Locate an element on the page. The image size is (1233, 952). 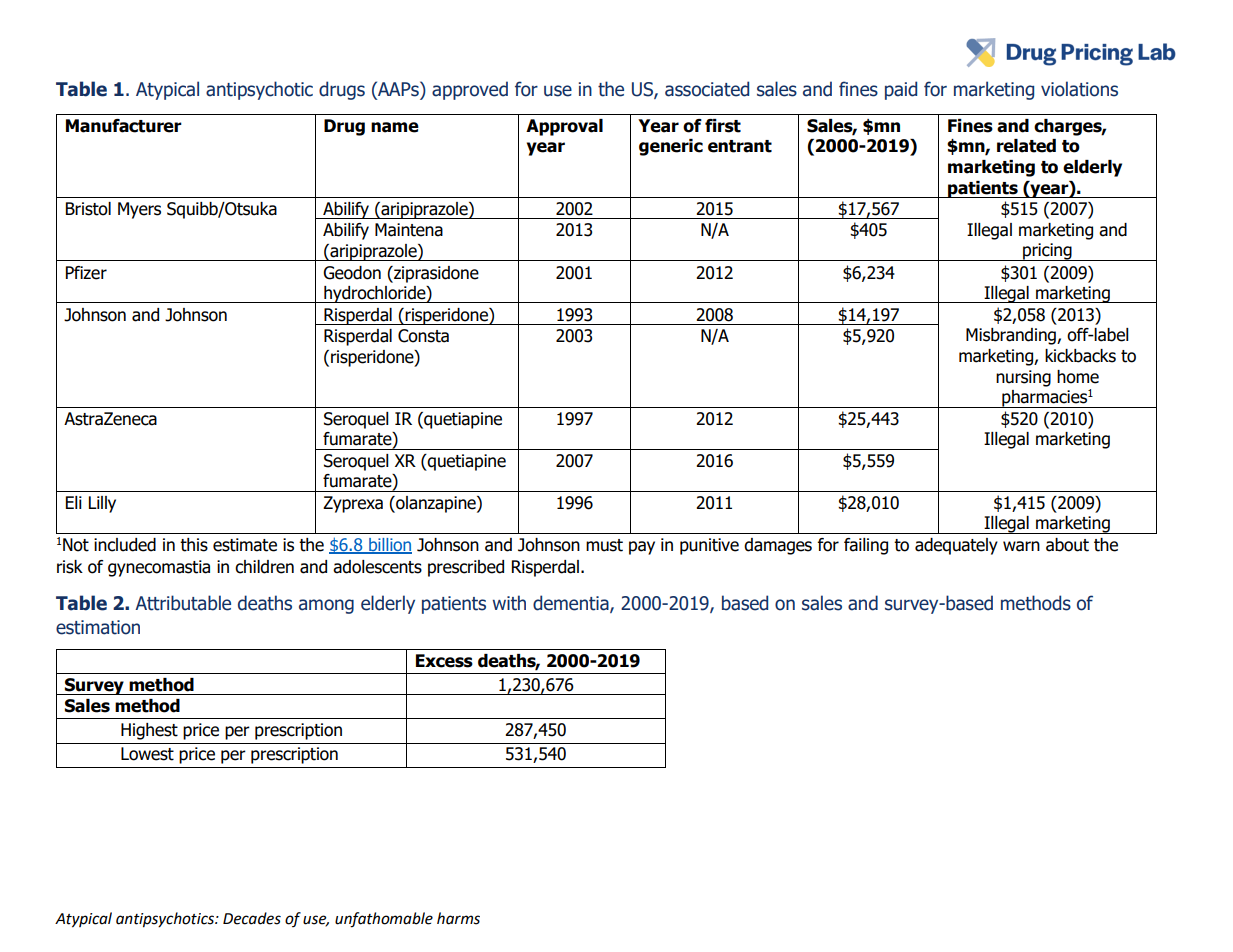
adequately is located at coordinates (956, 546).
